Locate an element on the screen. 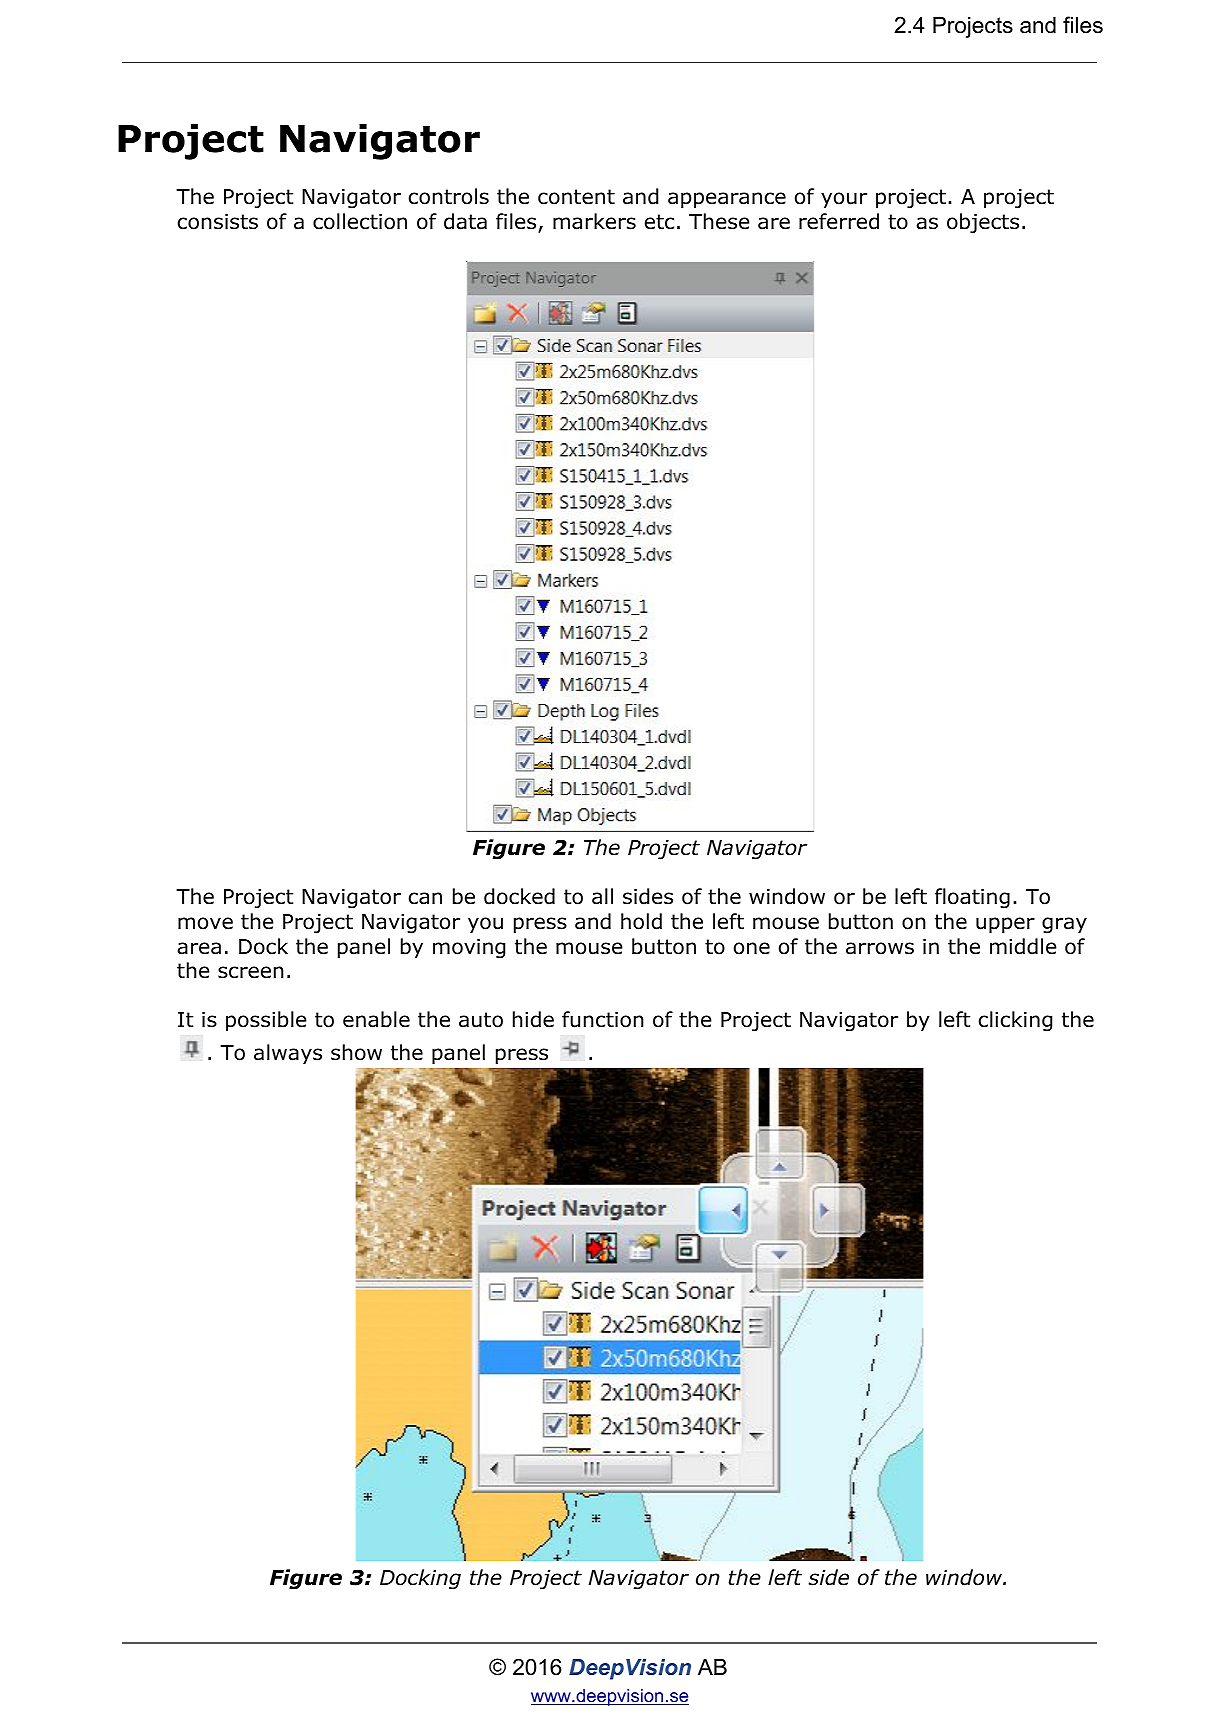 The width and height of the screenshot is (1222, 1730). referred is located at coordinates (839, 221).
